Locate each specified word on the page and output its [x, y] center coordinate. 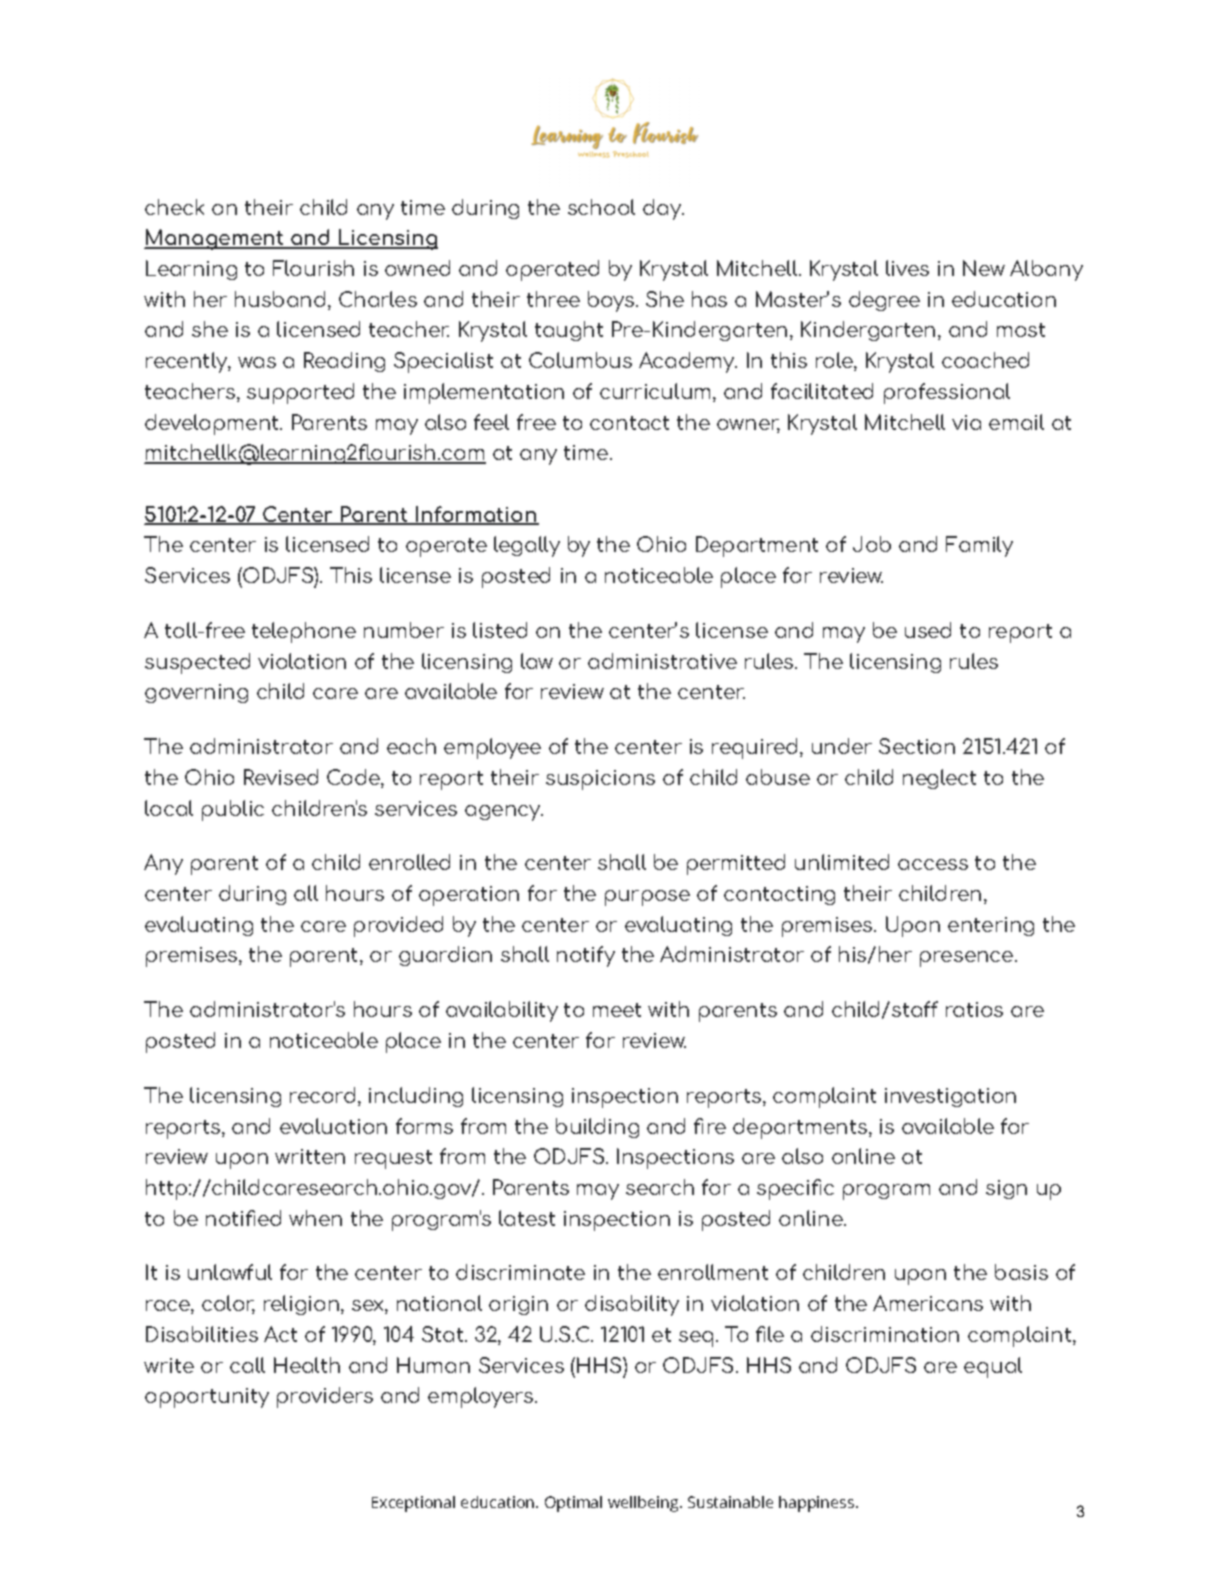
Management [215, 239]
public [233, 810]
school [601, 207]
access [933, 864]
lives [907, 268]
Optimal [573, 1504]
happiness [818, 1504]
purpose [647, 898]
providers [325, 1397]
